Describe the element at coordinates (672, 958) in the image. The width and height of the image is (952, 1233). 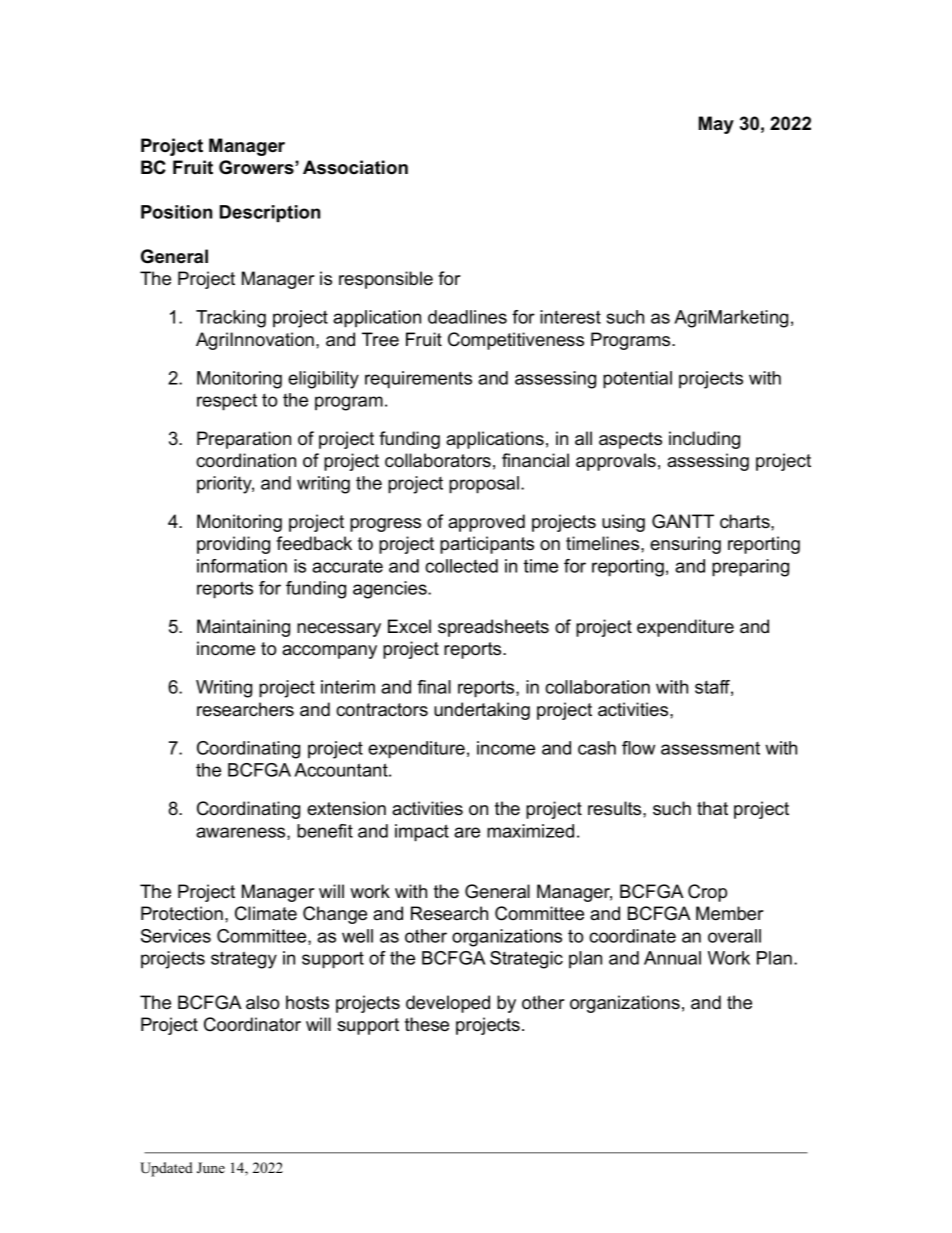
I see `Annual` at that location.
